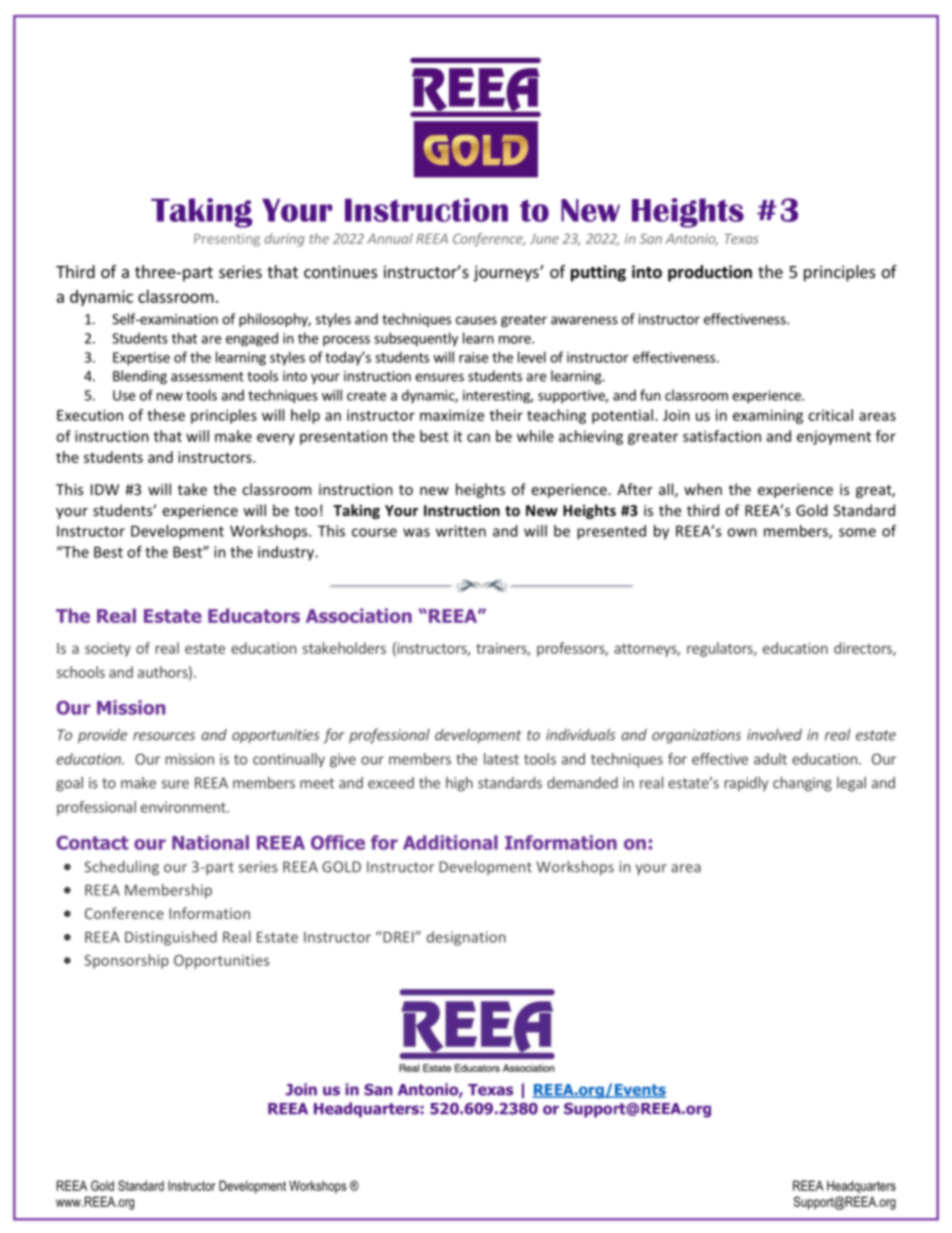 The width and height of the image is (952, 1233). I want to click on these, so click(166, 415).
